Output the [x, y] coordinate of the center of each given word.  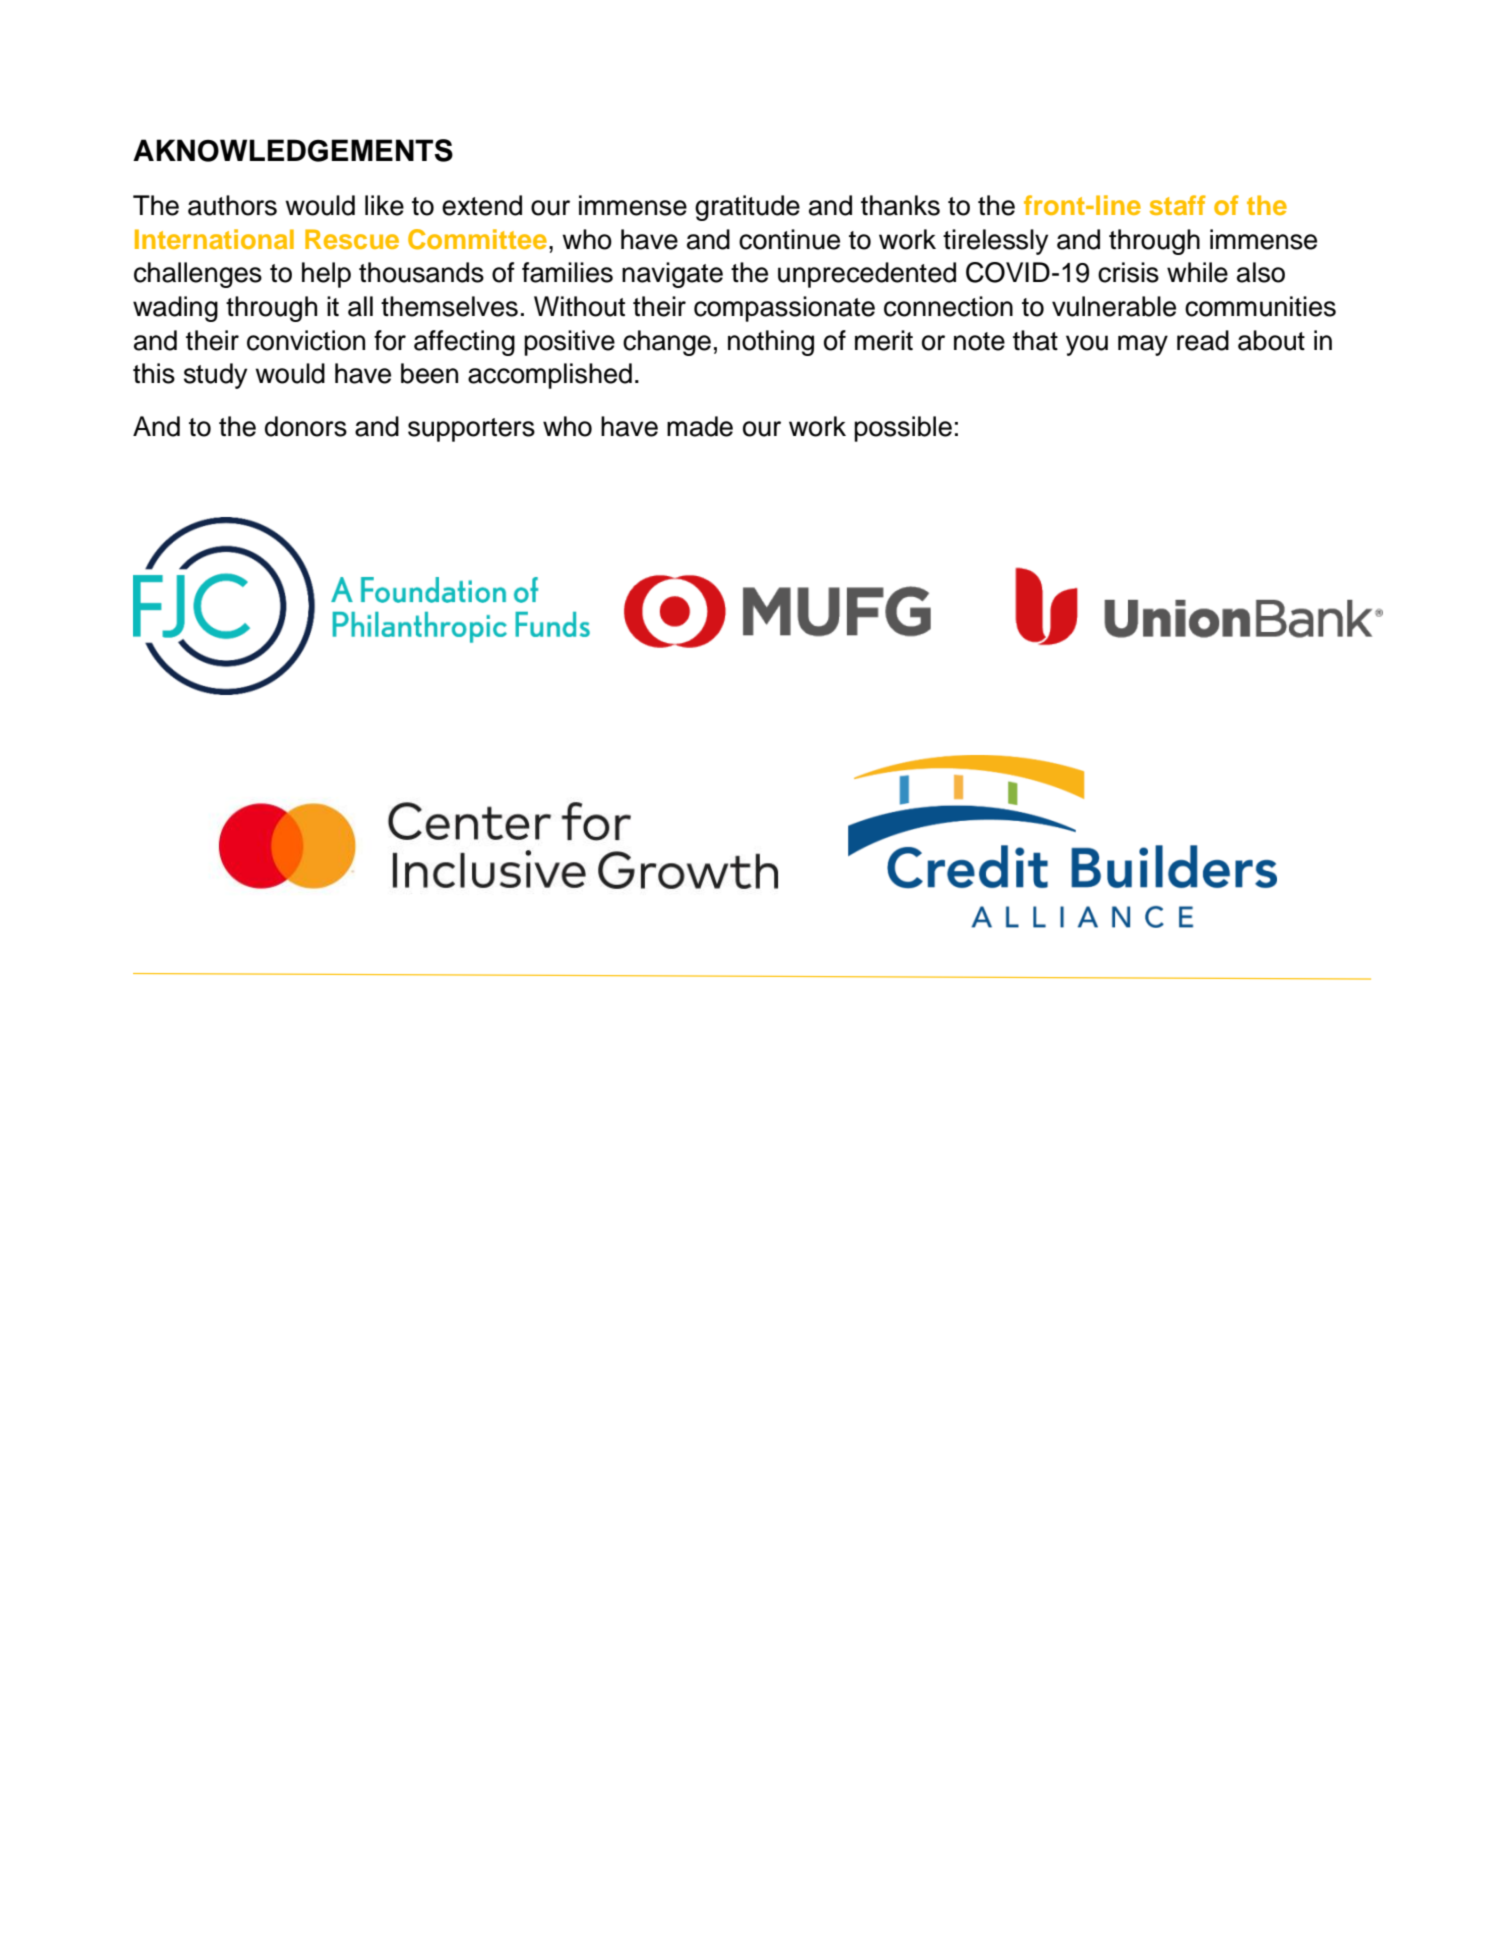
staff [1178, 205]
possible [903, 429]
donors [306, 426]
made [700, 426]
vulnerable [1114, 306]
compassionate [784, 309]
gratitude [747, 208]
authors [232, 205]
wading [175, 309]
